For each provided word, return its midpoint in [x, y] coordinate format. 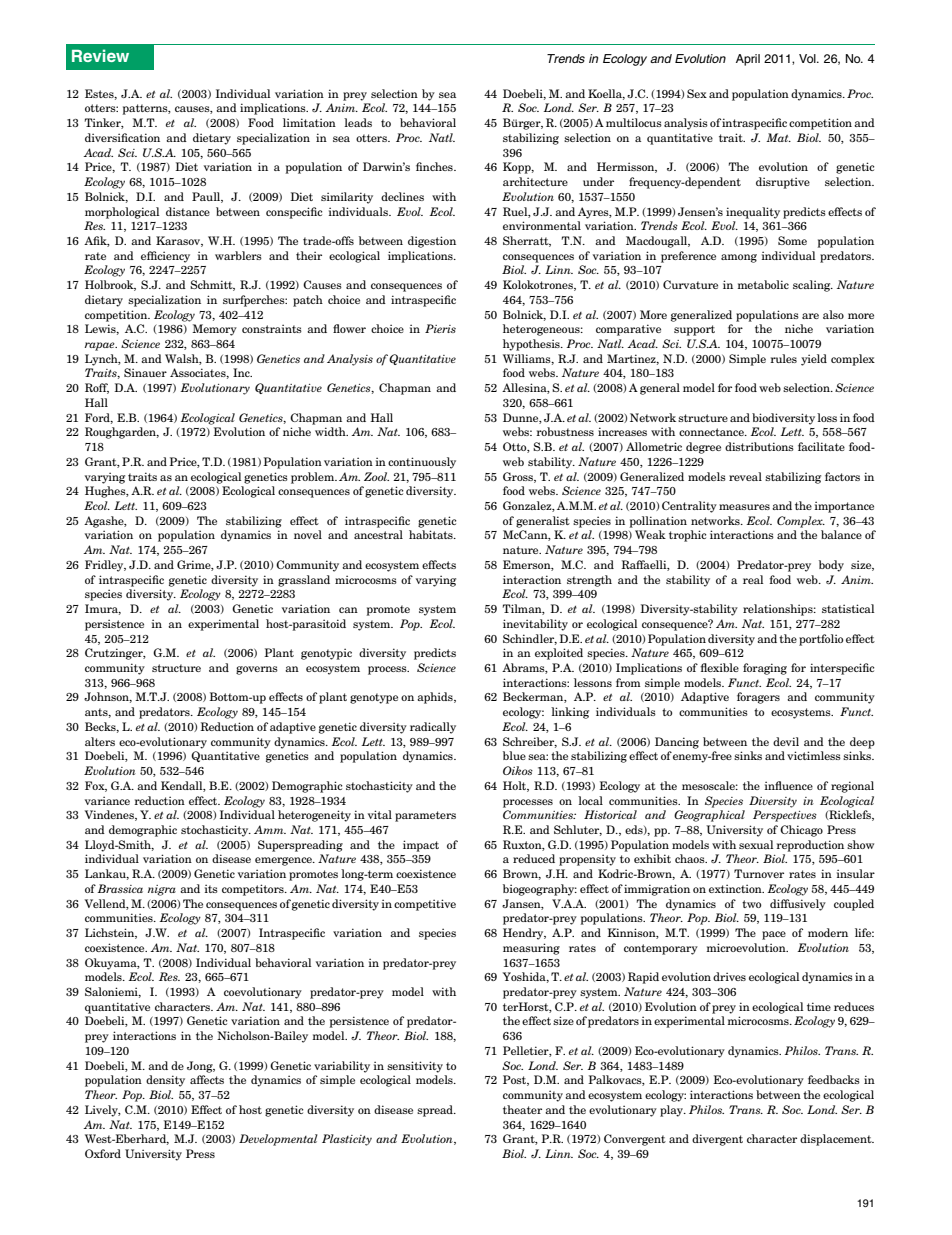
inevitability [535, 625]
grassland [304, 581]
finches [435, 166]
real [753, 579]
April [748, 60]
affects [207, 1079]
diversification [122, 137]
